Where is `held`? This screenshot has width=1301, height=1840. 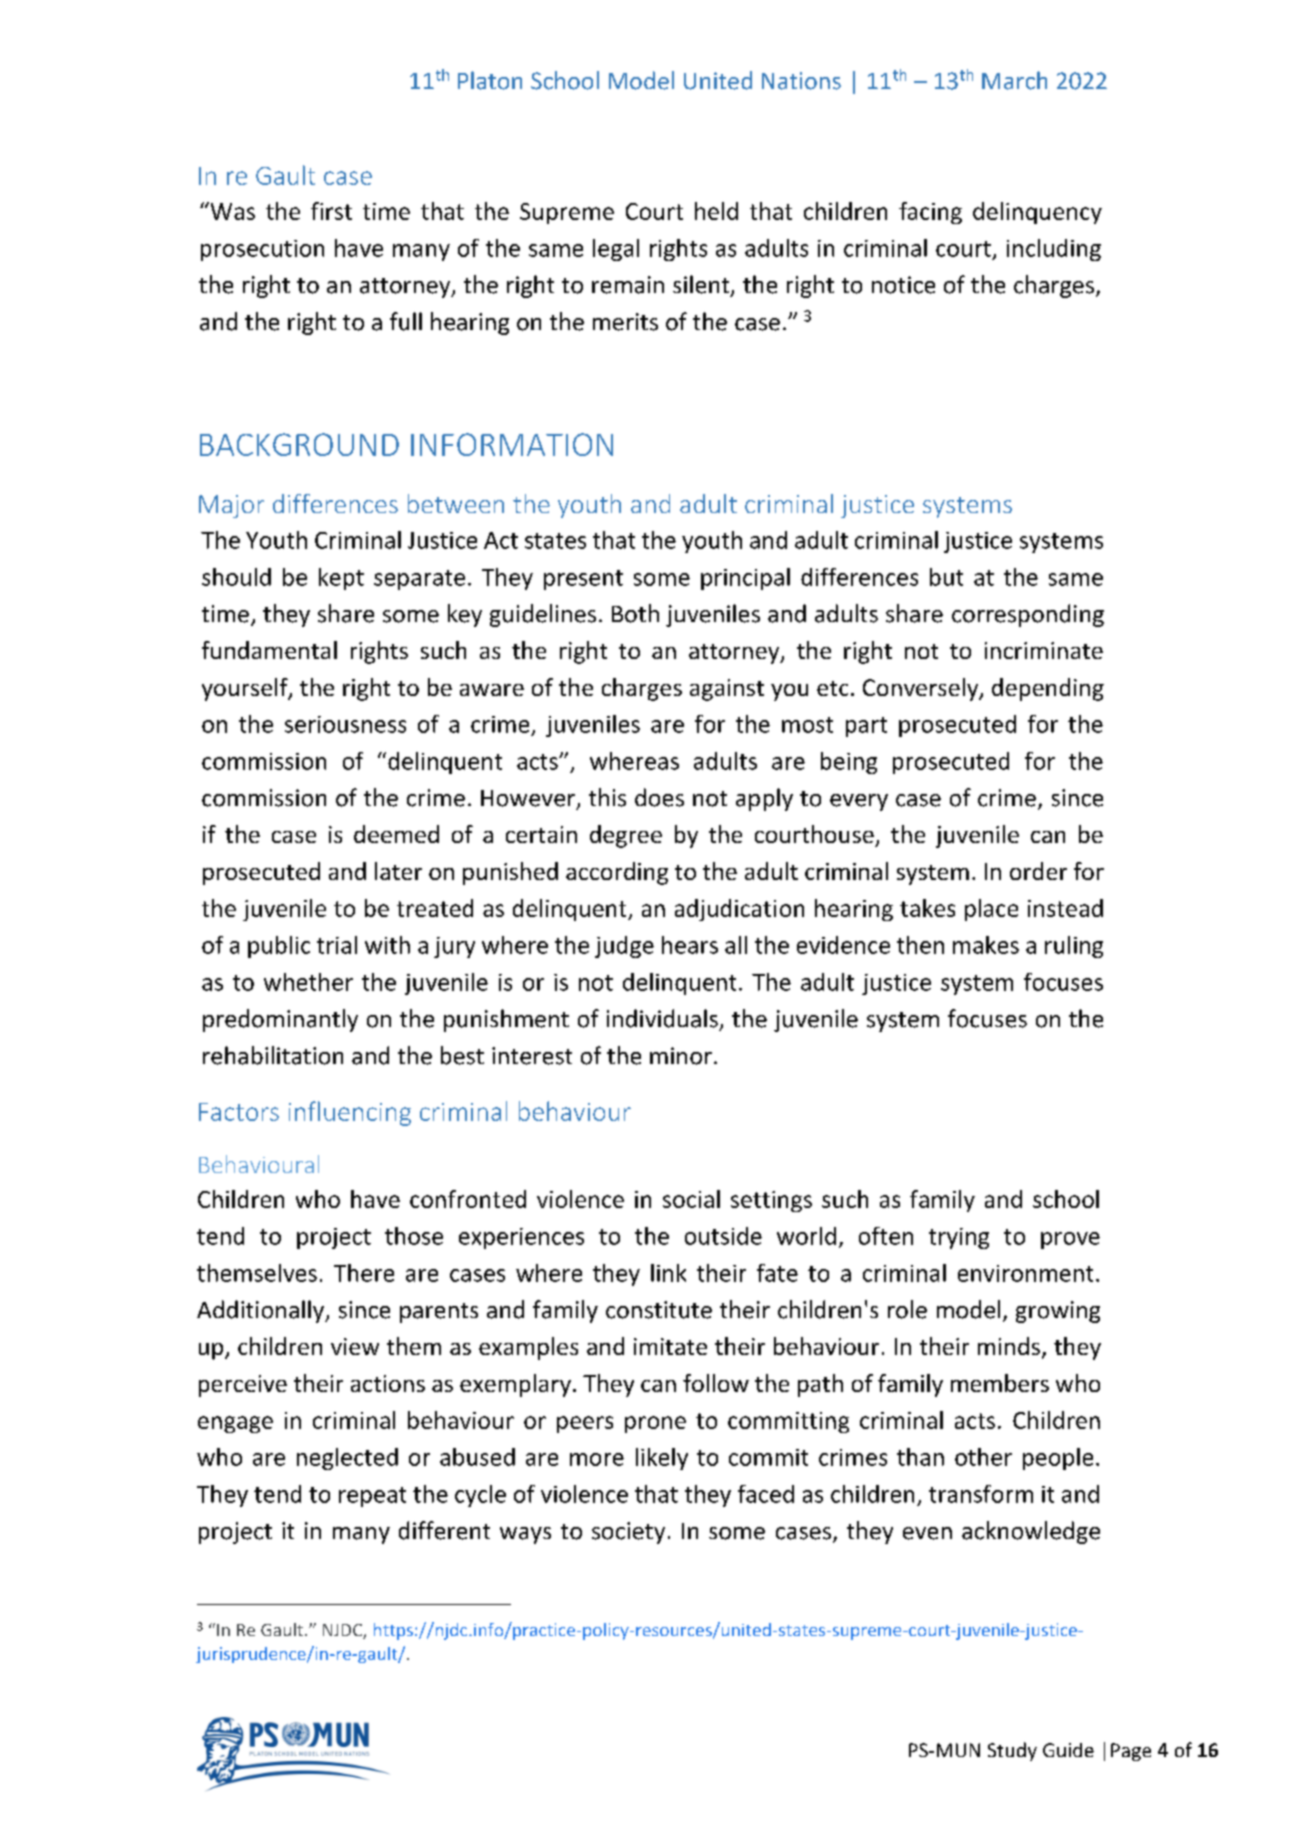 held is located at coordinates (716, 211).
